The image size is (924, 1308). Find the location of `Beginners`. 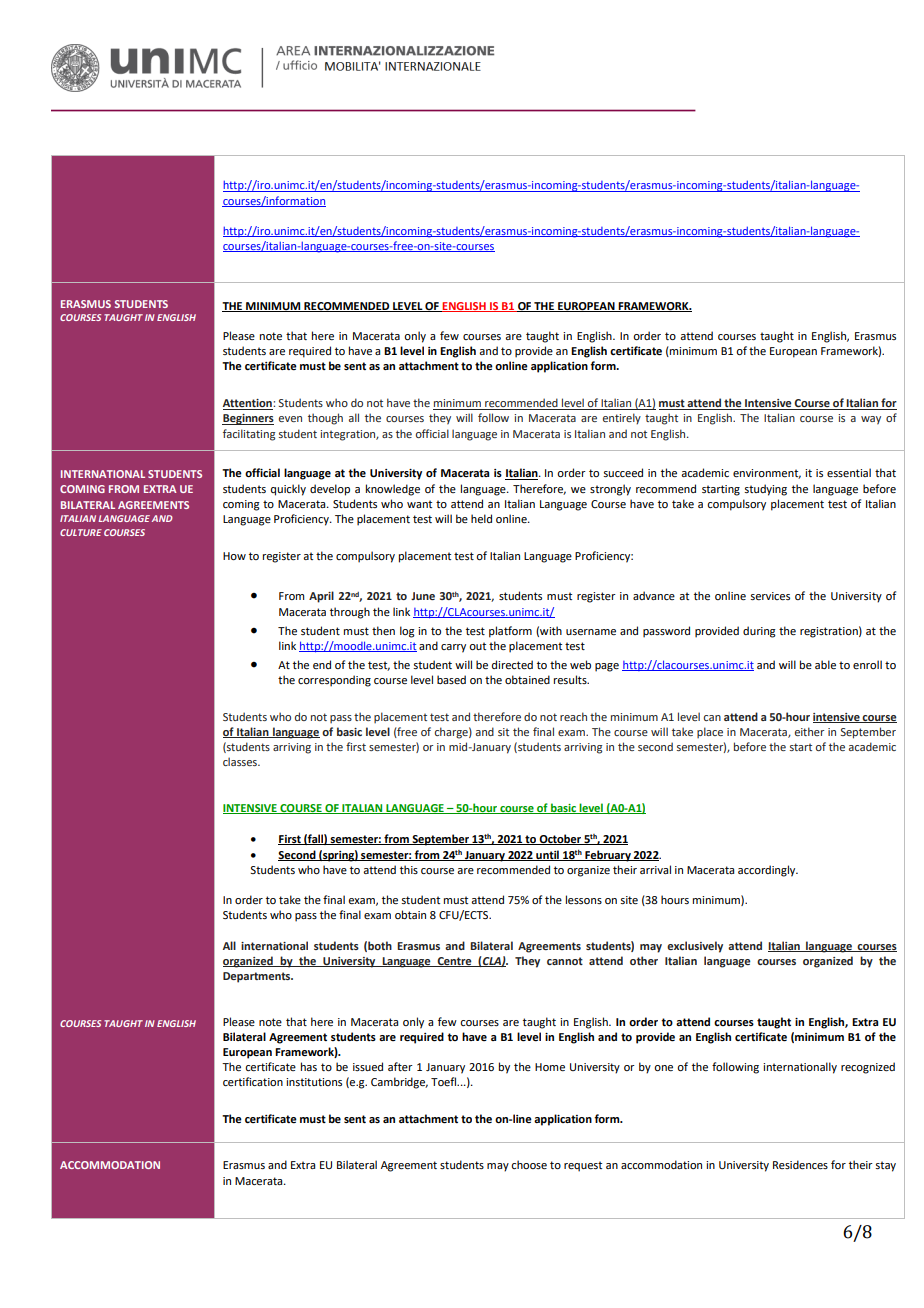

Beginners is located at coordinates (248, 419).
